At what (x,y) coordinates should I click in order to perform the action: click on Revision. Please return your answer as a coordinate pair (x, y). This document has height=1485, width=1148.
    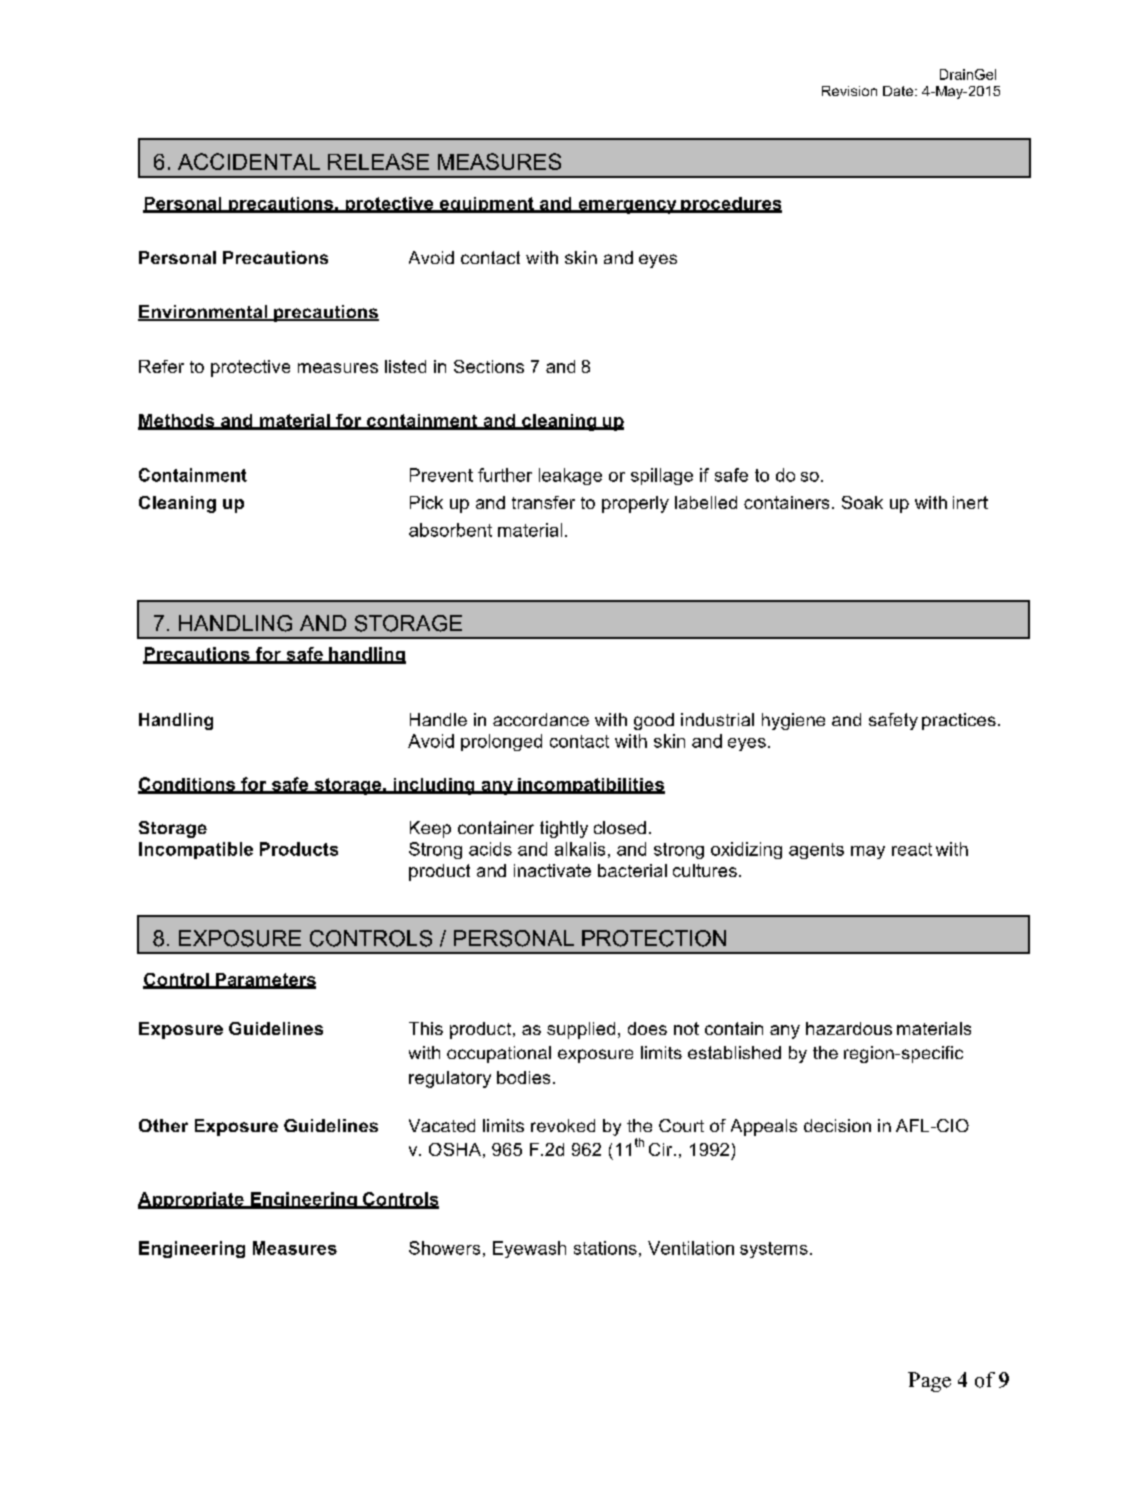
    Looking at the image, I should click on (849, 91).
